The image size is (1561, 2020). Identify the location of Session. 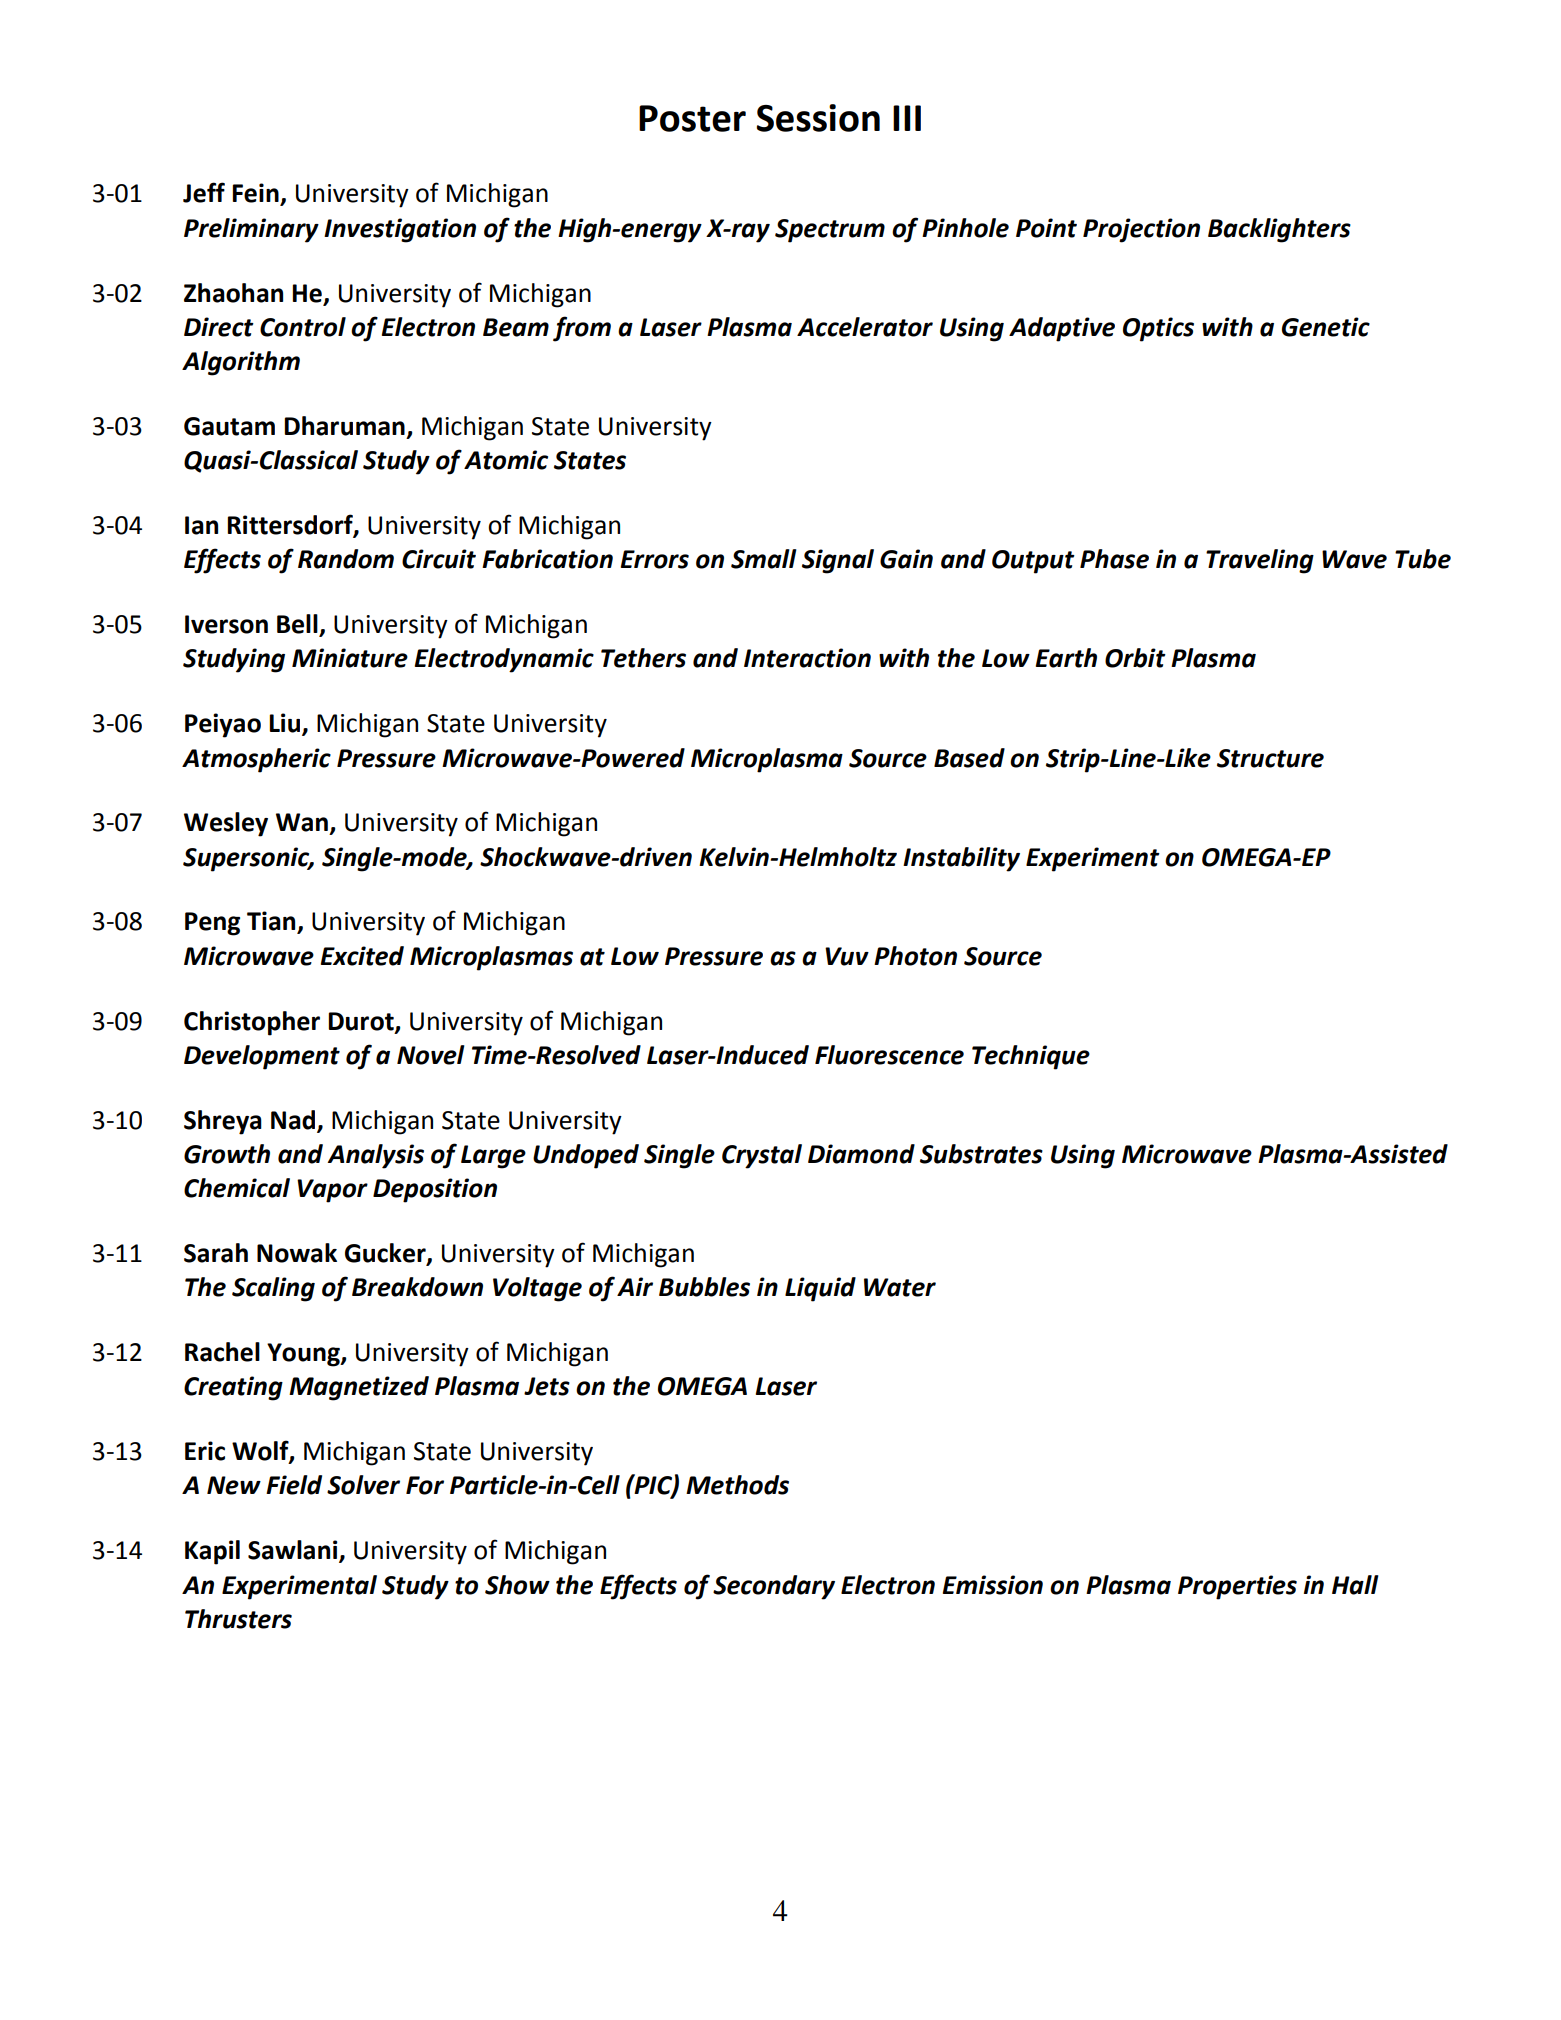
(818, 118).
